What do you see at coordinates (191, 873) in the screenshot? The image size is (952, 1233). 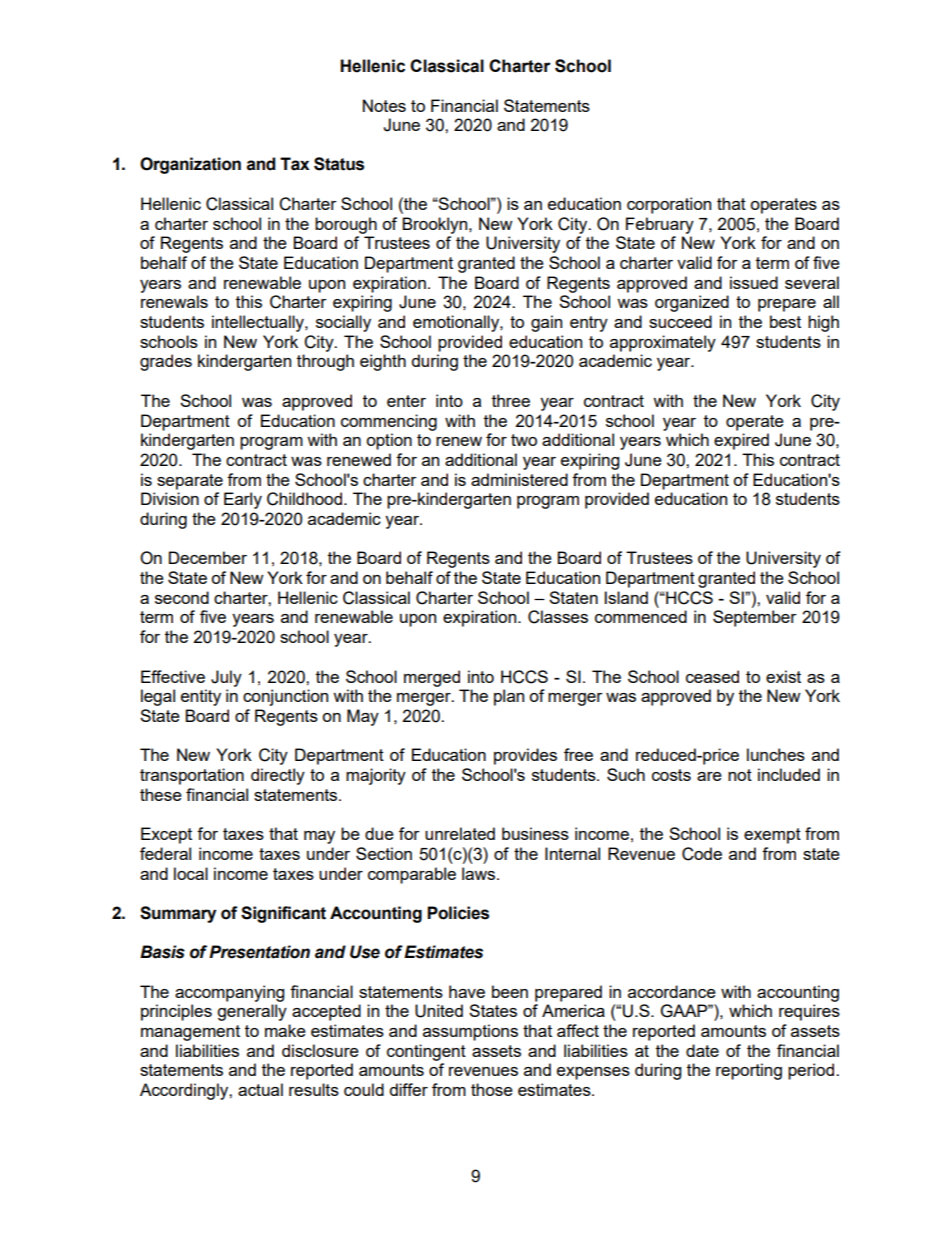 I see `local` at bounding box center [191, 873].
